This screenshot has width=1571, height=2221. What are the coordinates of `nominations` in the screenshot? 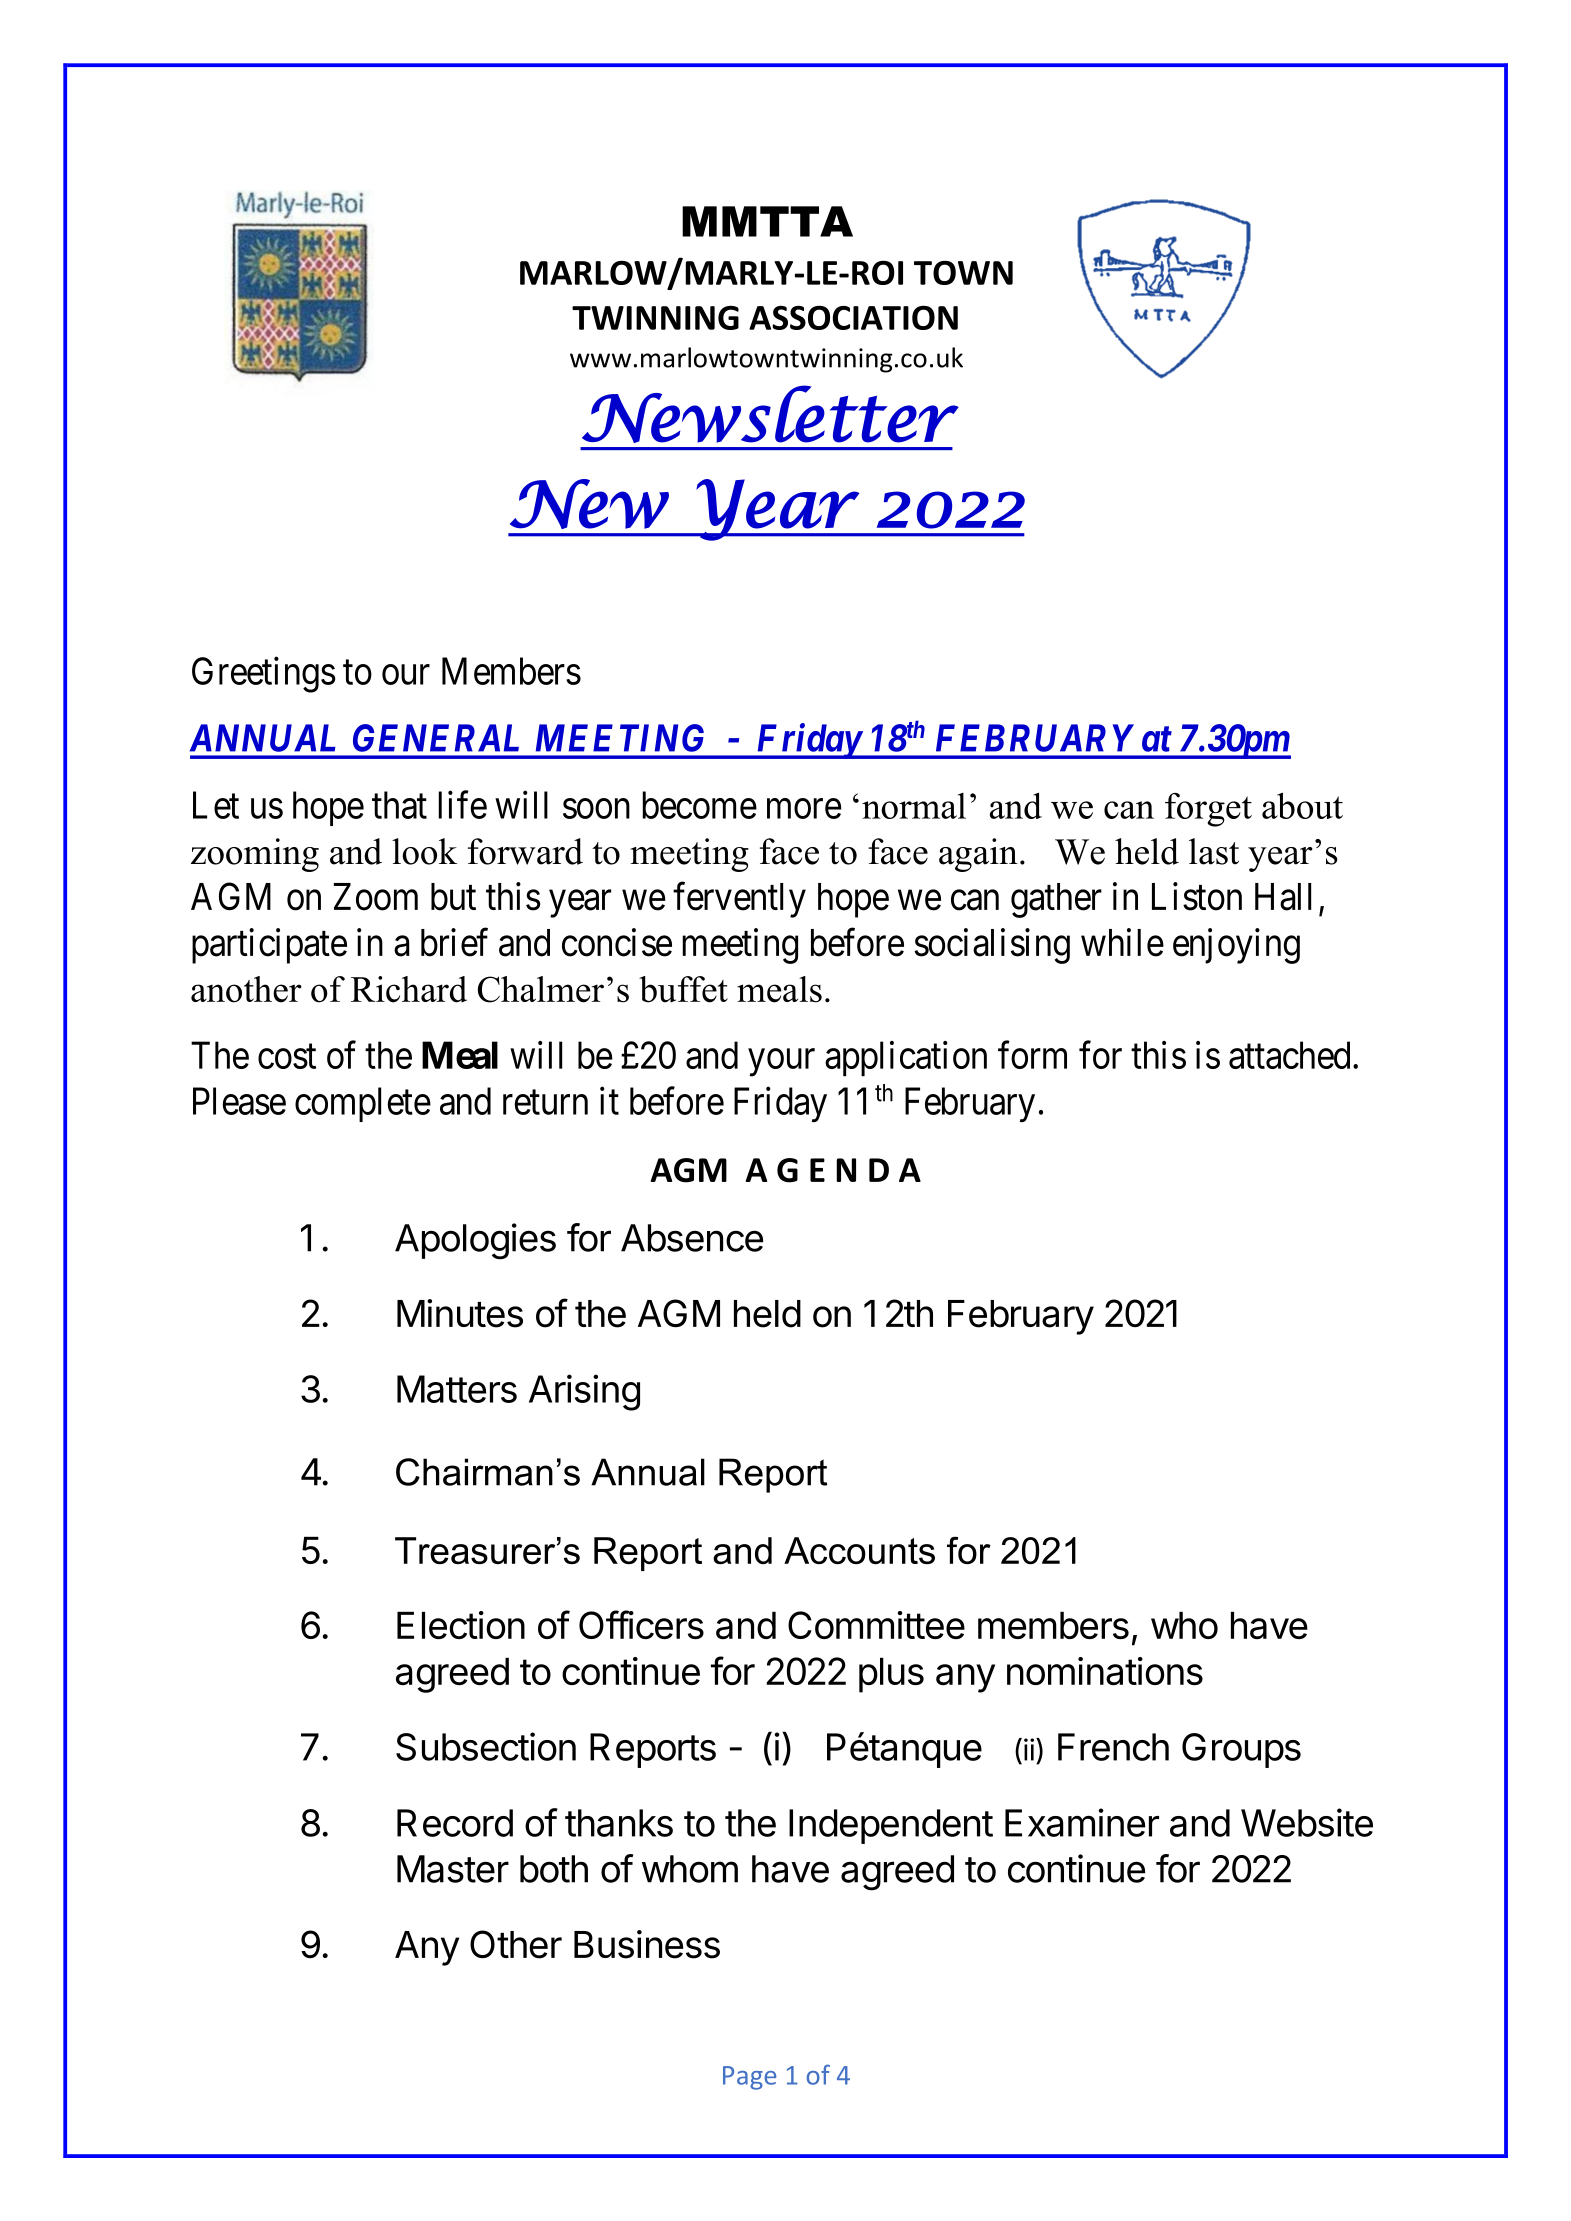 It's located at (1105, 1671).
